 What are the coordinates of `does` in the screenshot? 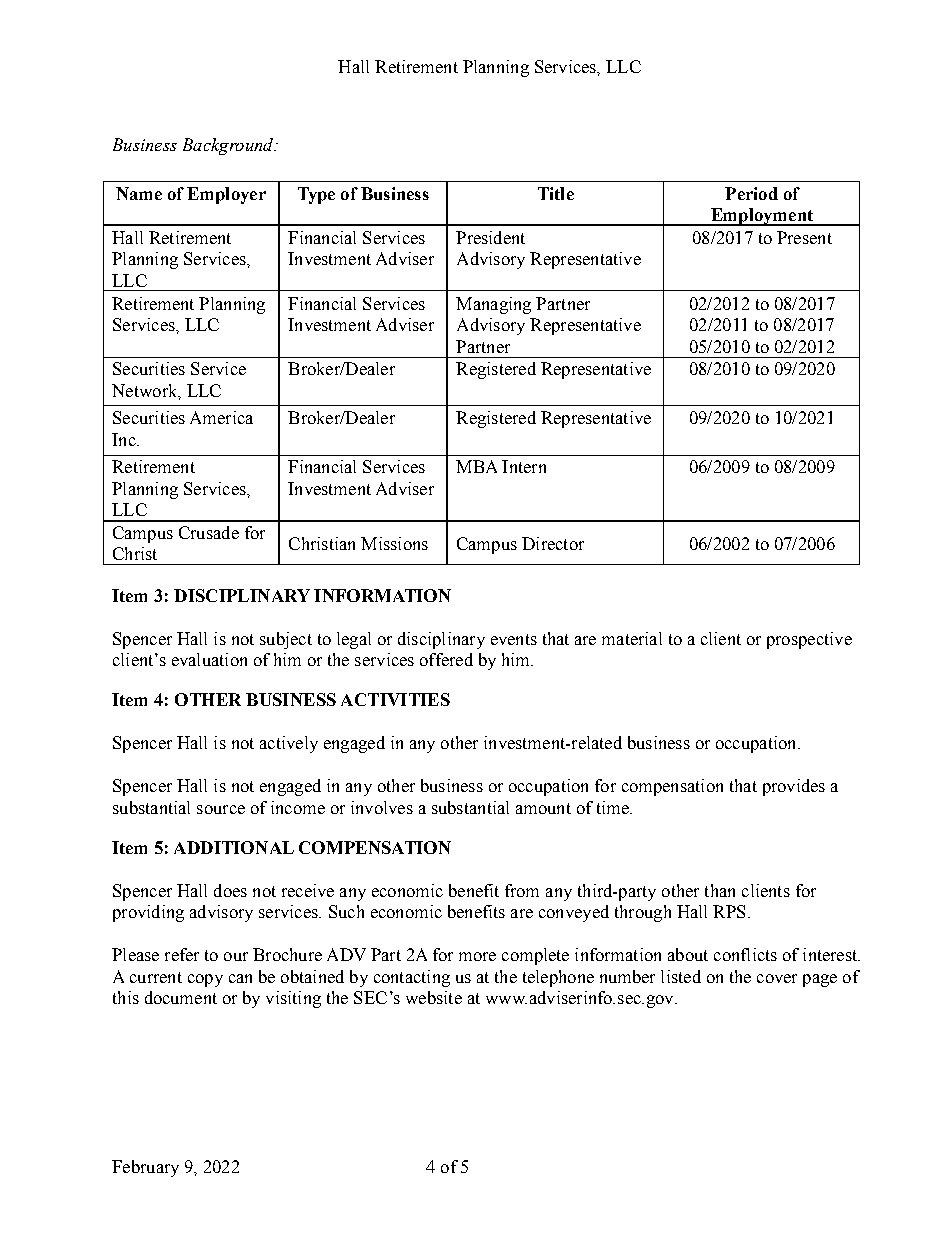 It's located at (230, 890).
